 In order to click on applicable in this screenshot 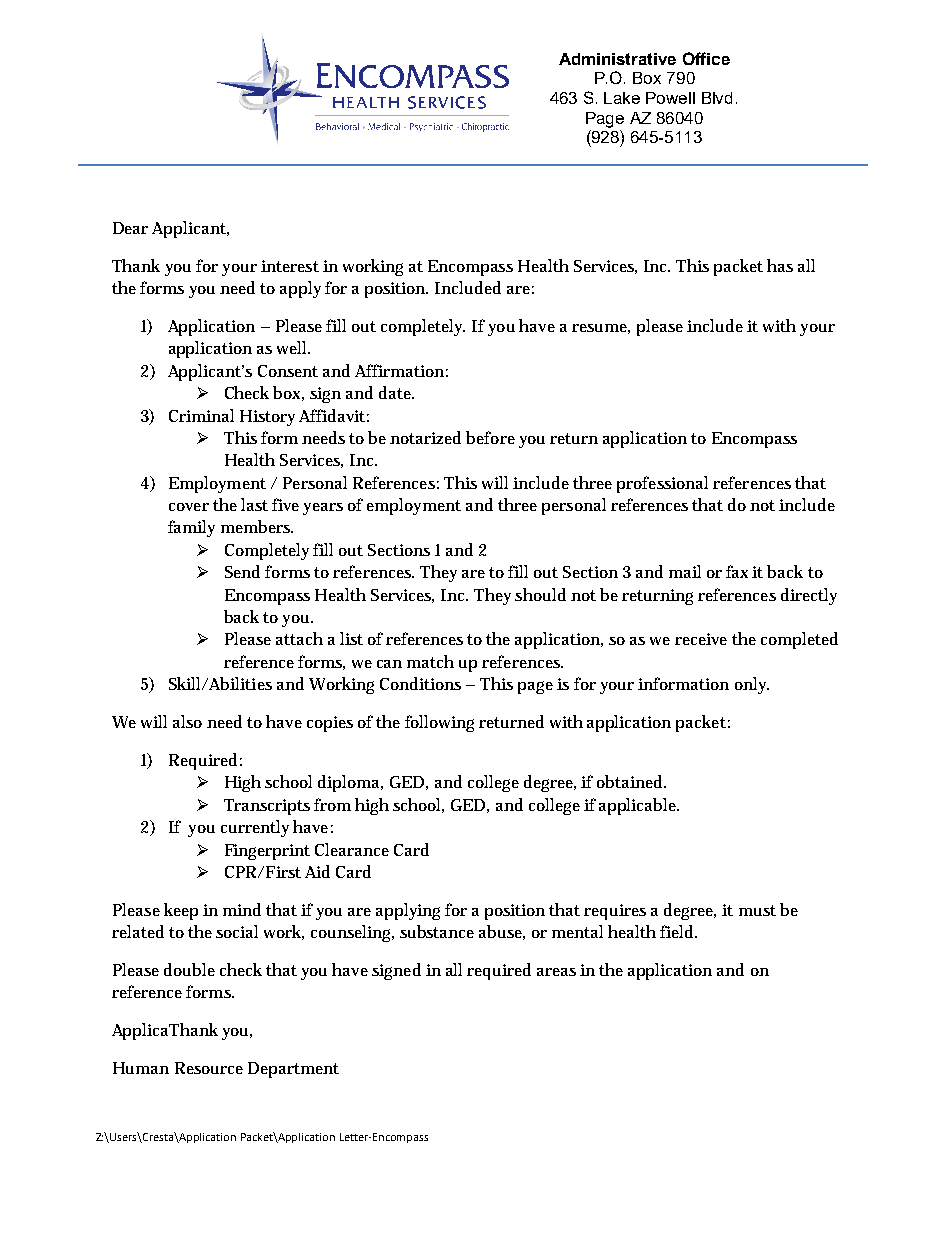, I will do `click(639, 806)`.
